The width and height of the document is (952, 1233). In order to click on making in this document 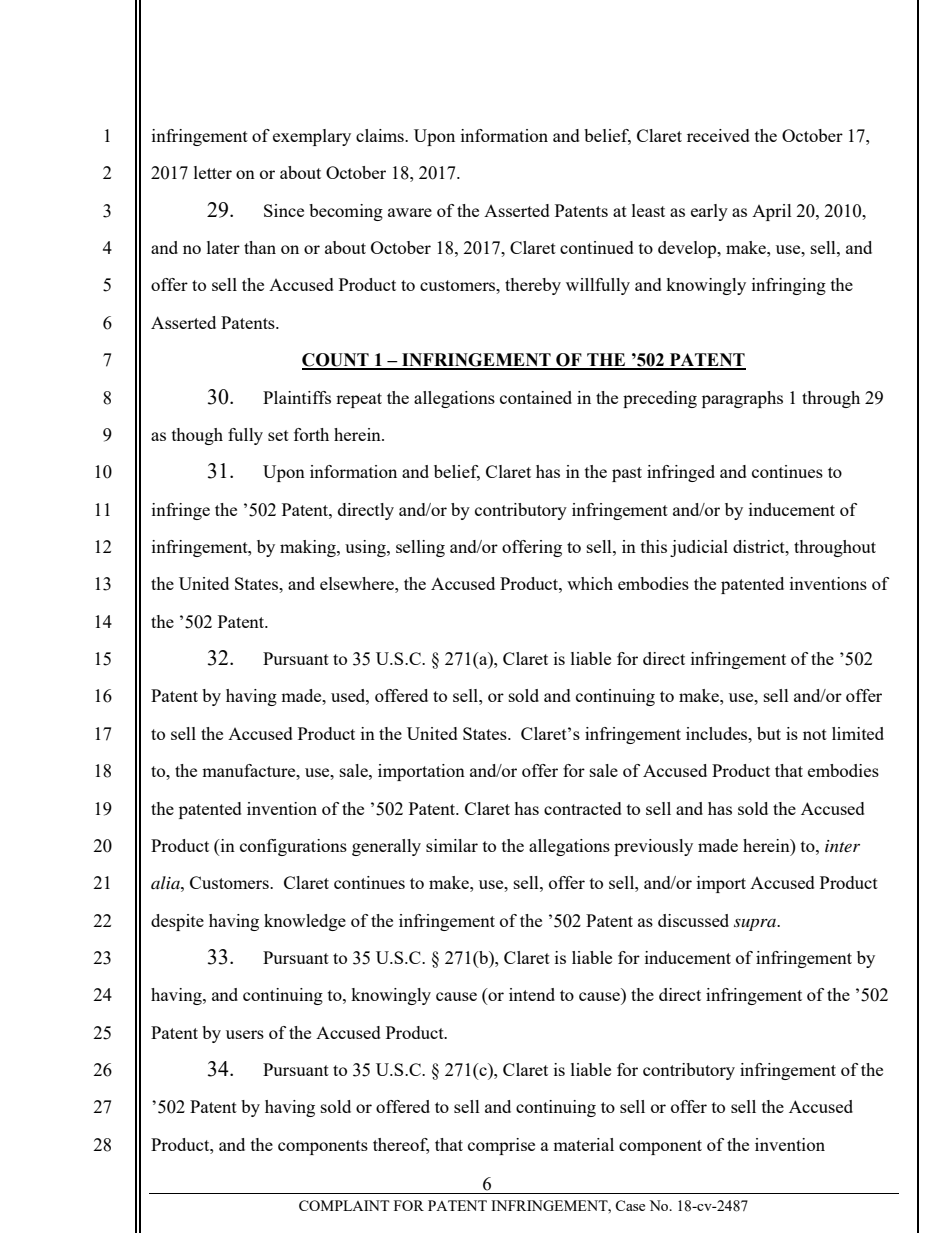, I will do `click(309, 548)`.
